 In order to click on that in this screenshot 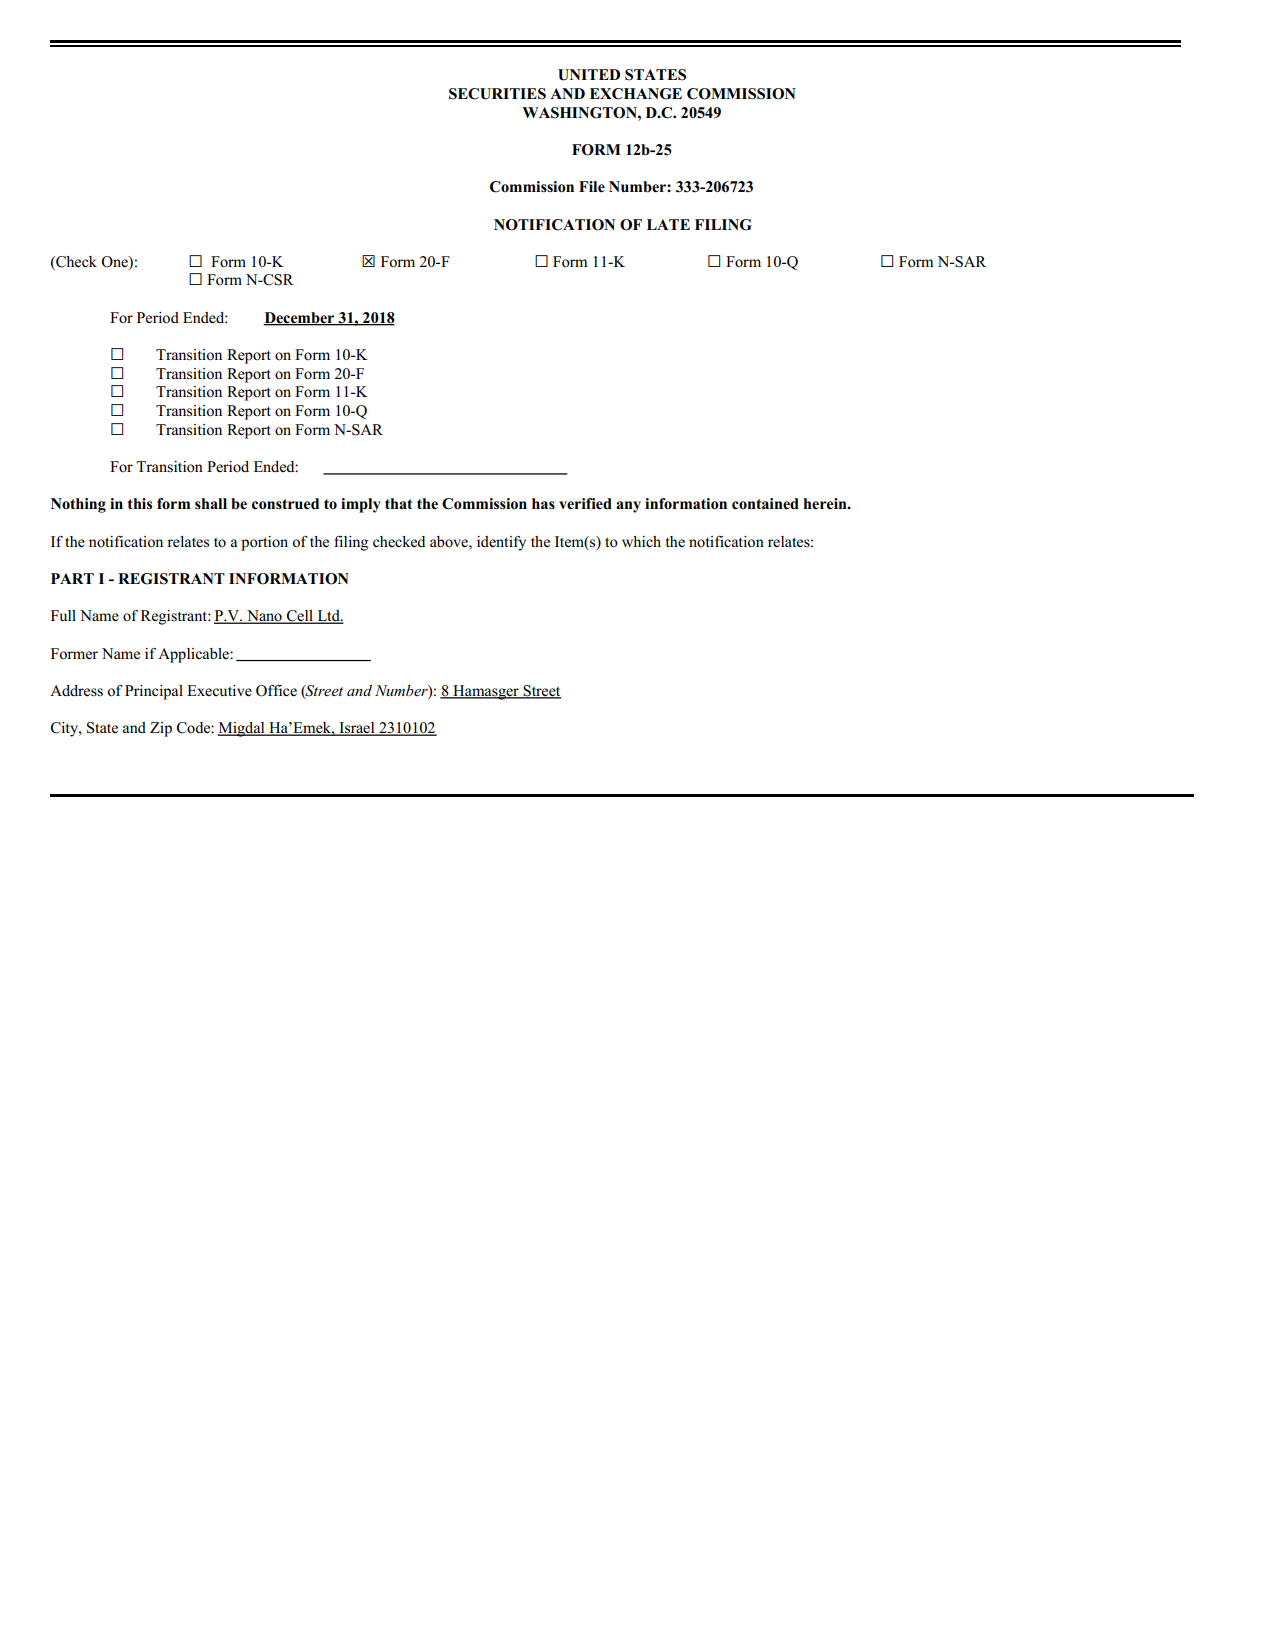, I will do `click(398, 503)`.
